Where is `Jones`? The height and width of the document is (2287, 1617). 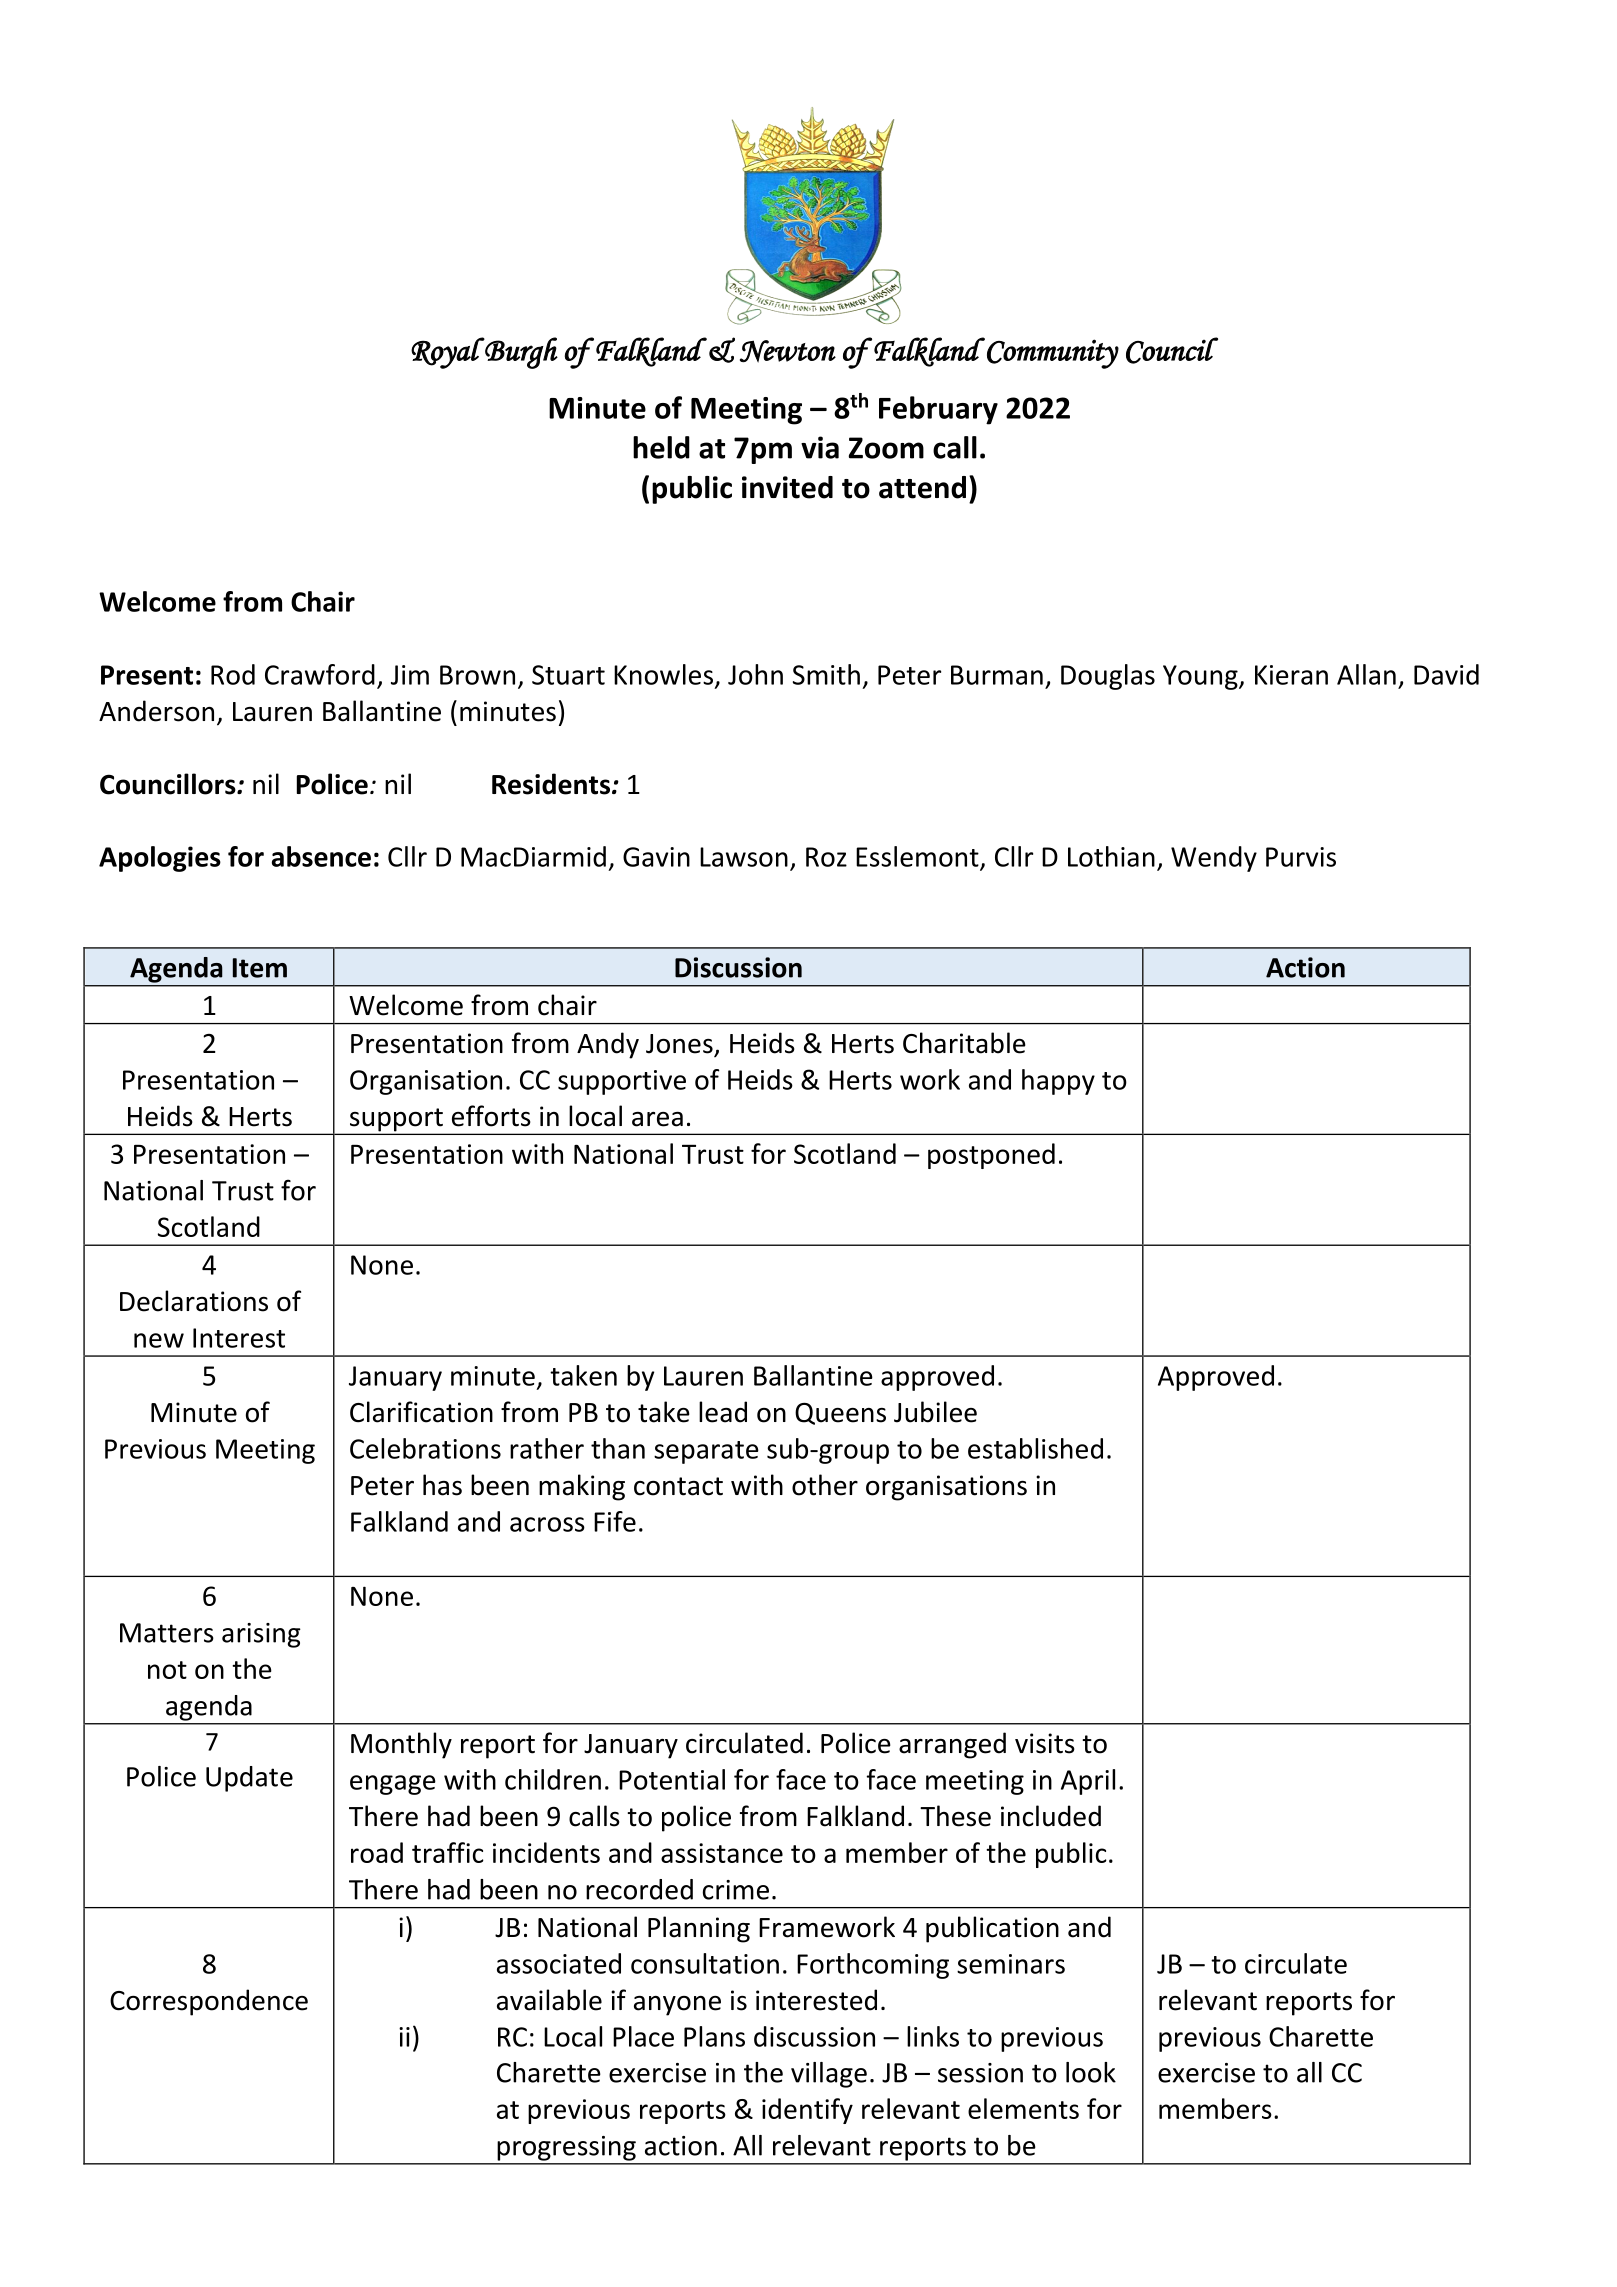
Jones is located at coordinates (680, 1045).
